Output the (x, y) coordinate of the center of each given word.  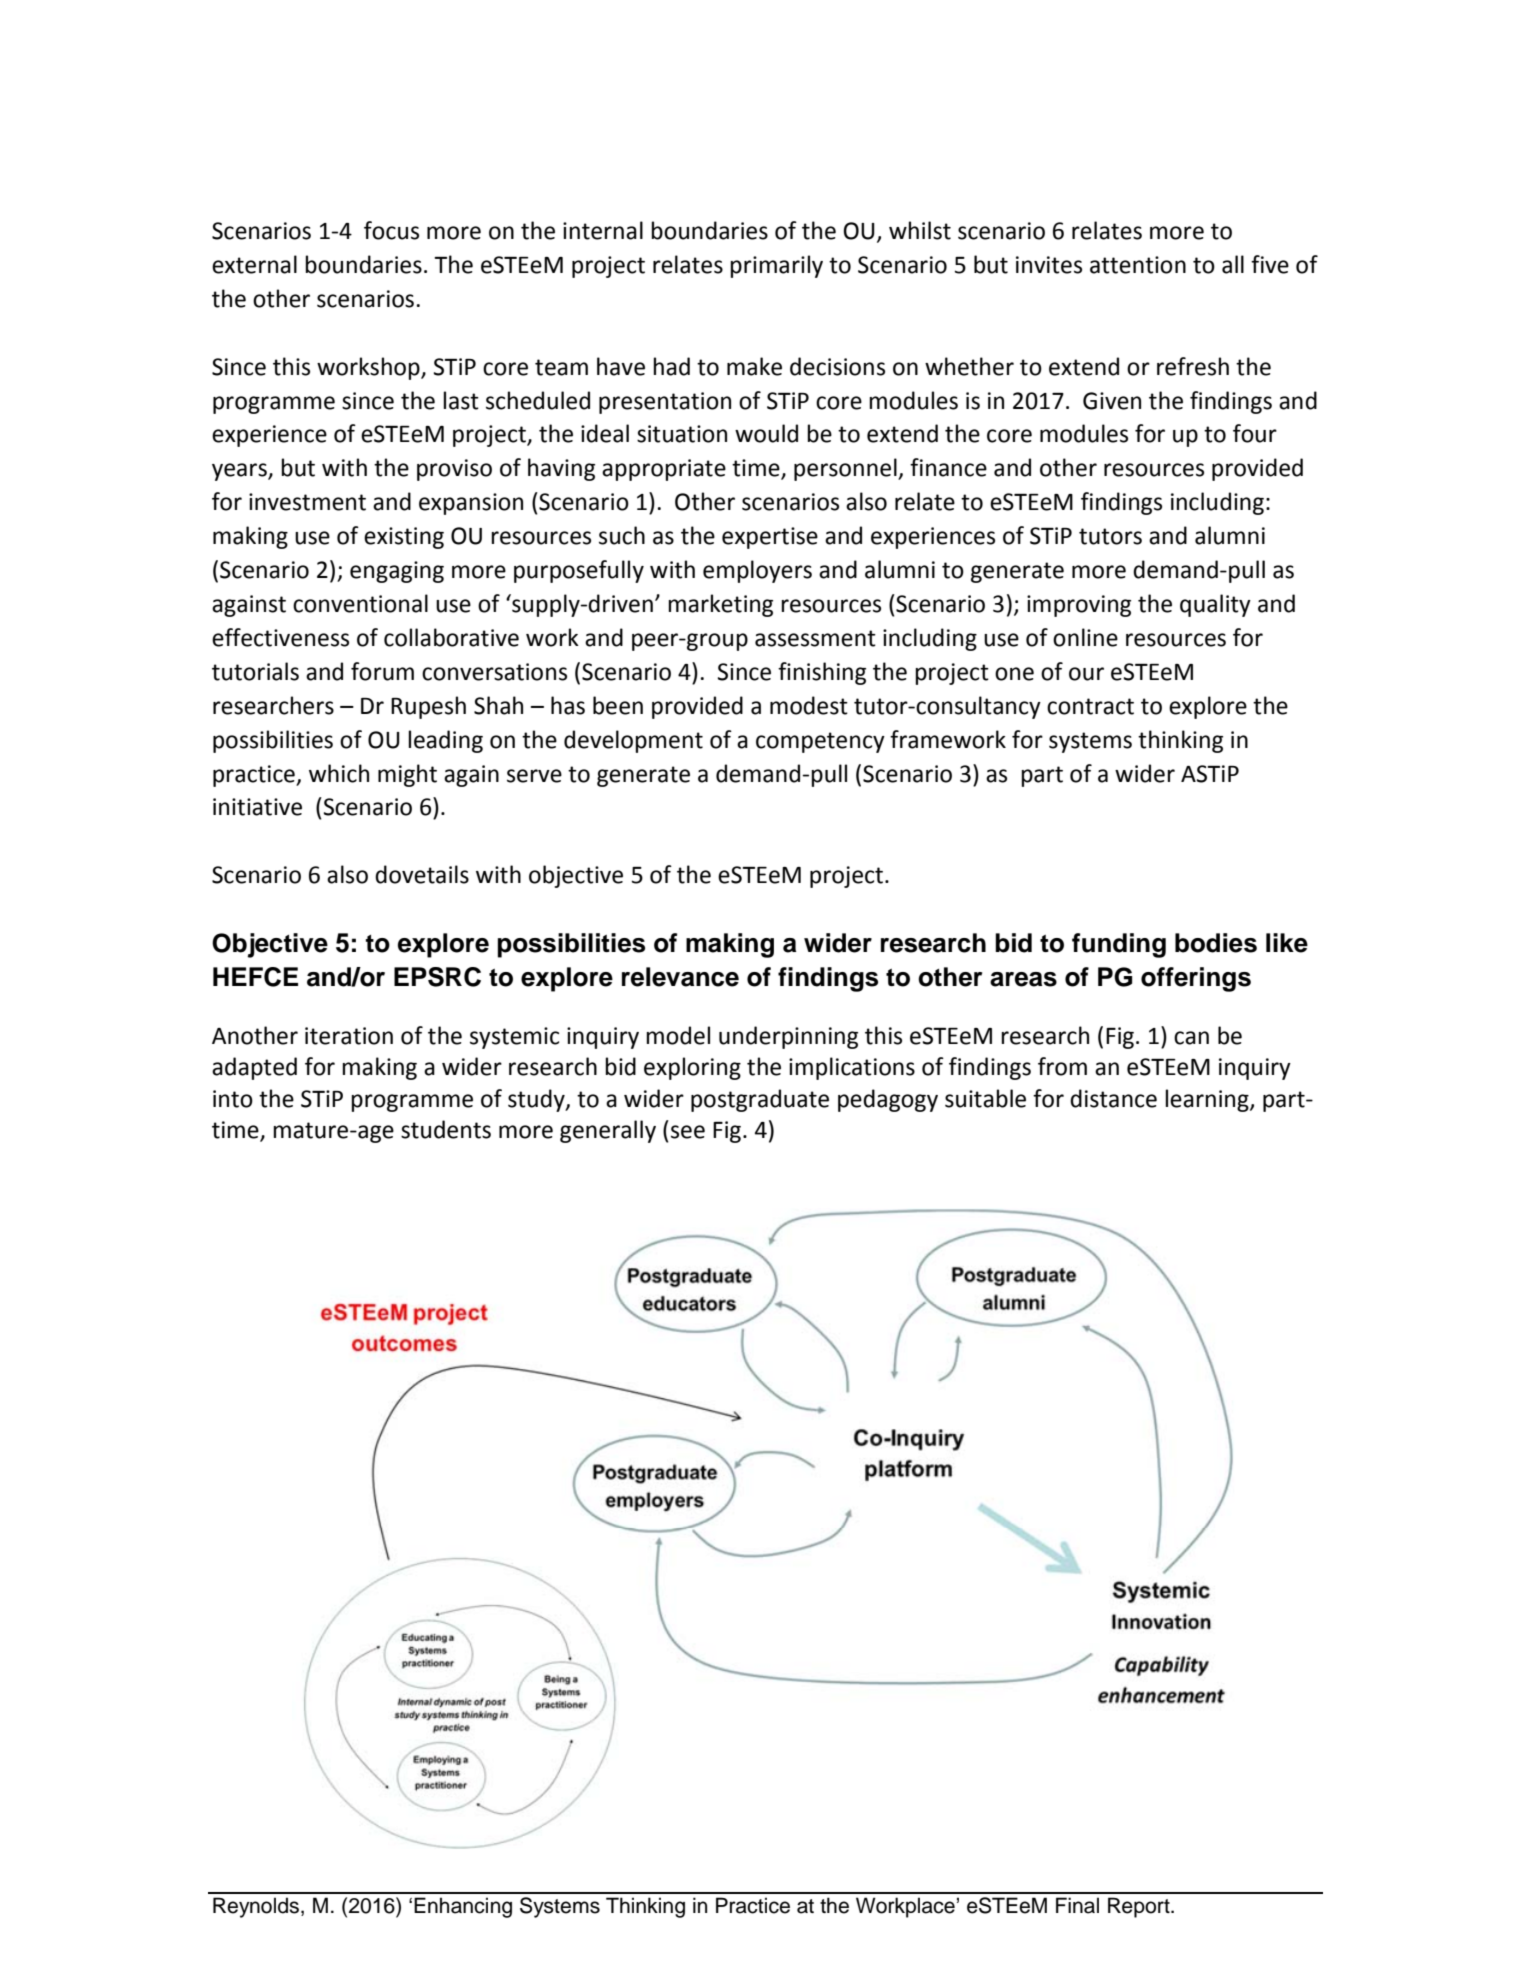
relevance (680, 977)
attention (1138, 265)
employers (757, 571)
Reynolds (257, 1907)
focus (391, 230)
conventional (360, 603)
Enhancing (463, 1907)
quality (1215, 605)
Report (1140, 1907)
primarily (776, 266)
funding (1119, 945)
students (446, 1129)
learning (1208, 1100)
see (688, 1132)
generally (608, 1131)
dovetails (422, 874)
